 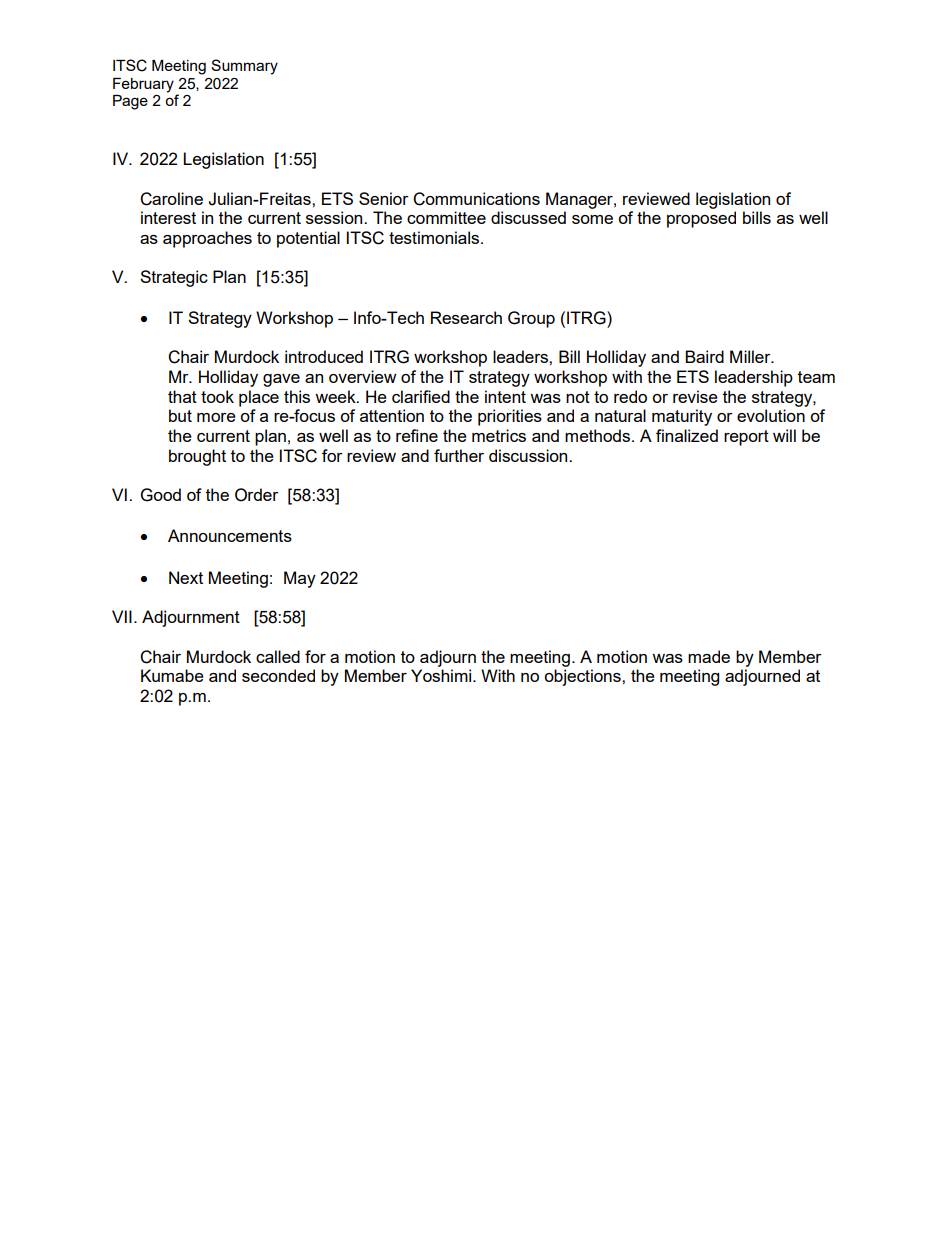 I want to click on further, so click(x=459, y=455).
